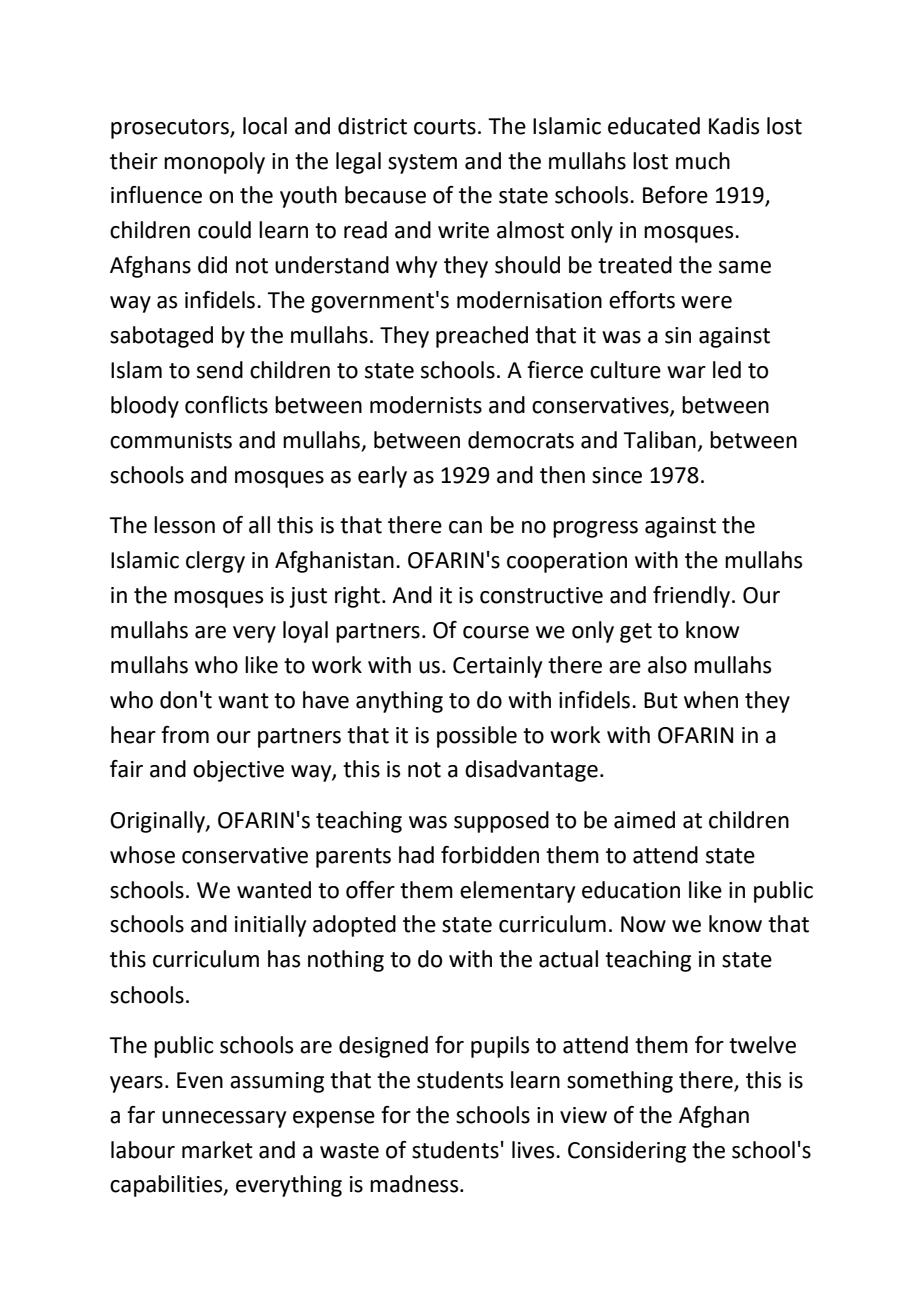  What do you see at coordinates (686, 372) in the screenshot?
I see `war` at bounding box center [686, 372].
